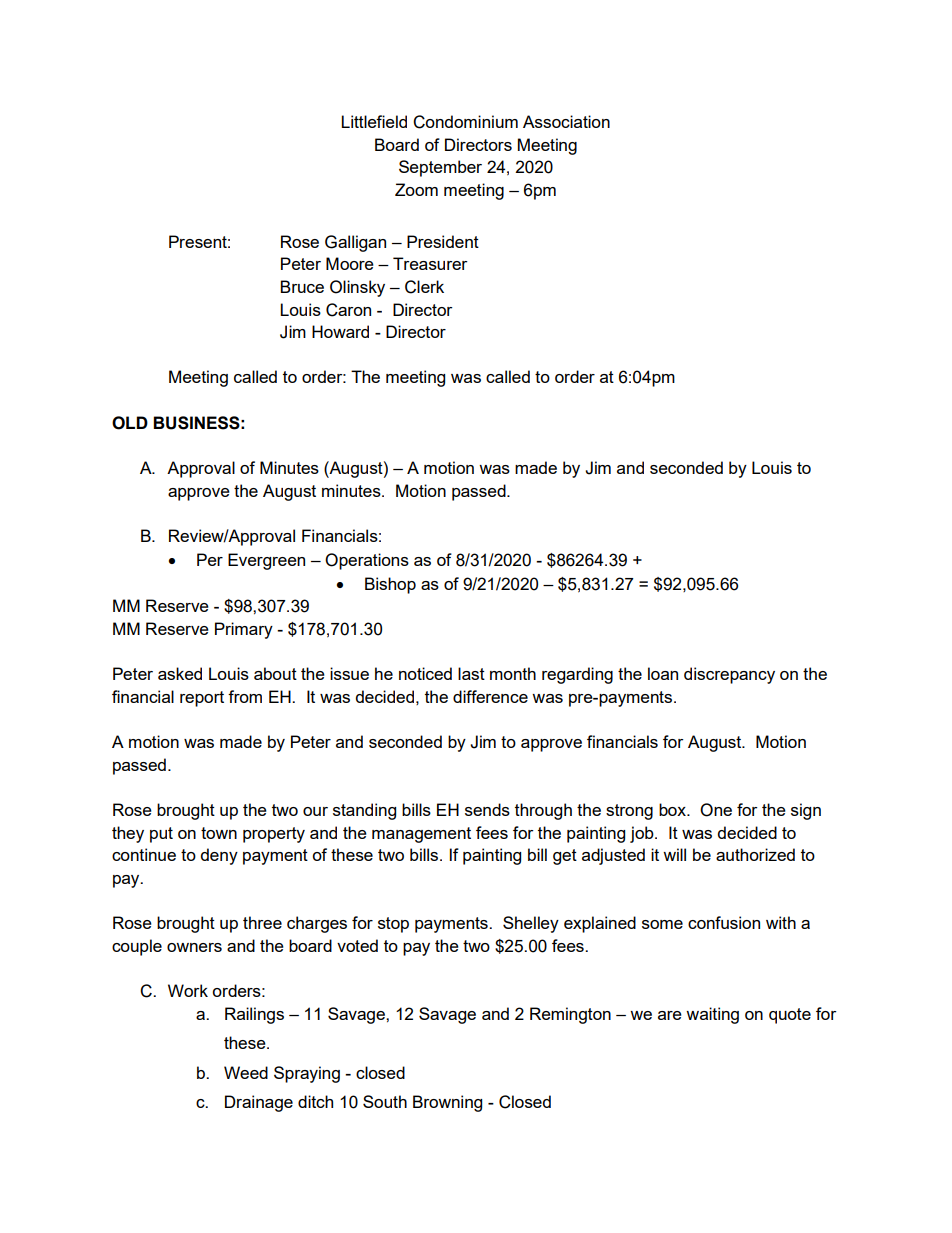 The height and width of the image is (1233, 952). Describe the element at coordinates (566, 121) in the image. I see `Association` at that location.
